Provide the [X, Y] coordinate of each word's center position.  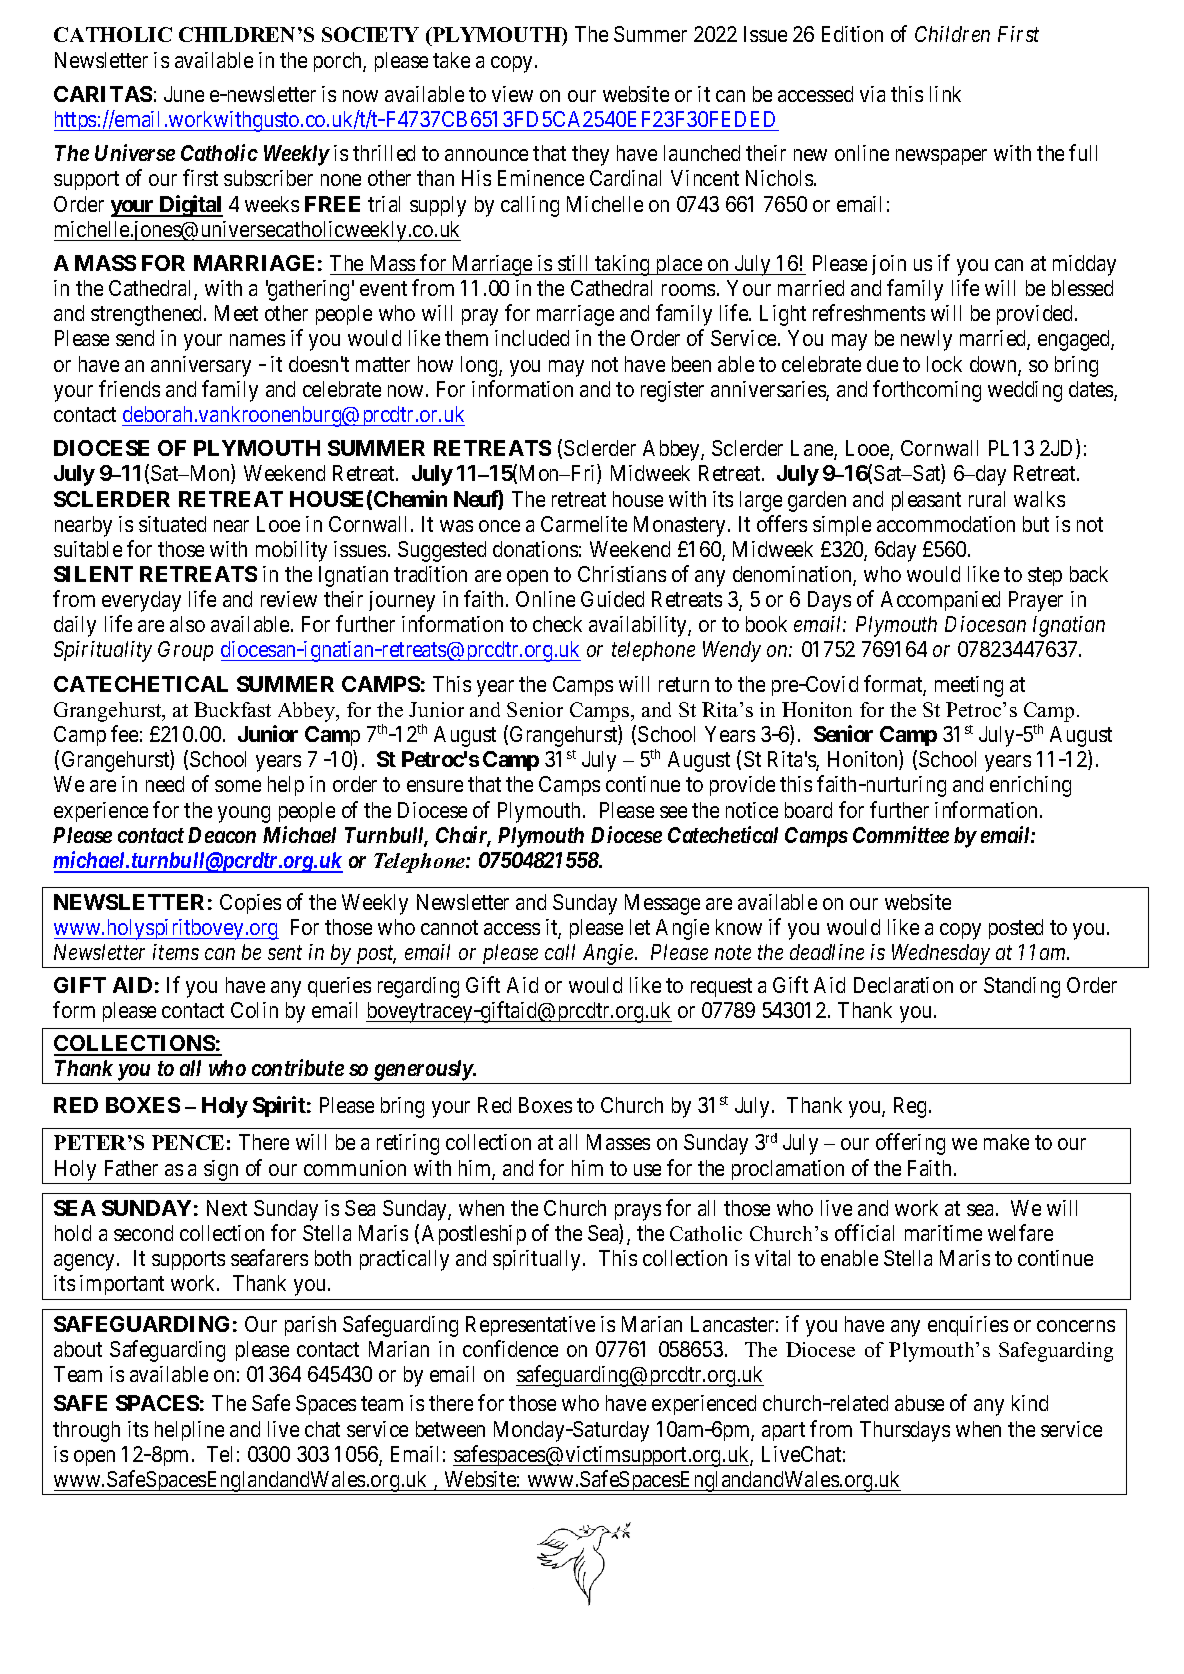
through [86, 1431]
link [945, 94]
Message [662, 904]
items [176, 952]
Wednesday [940, 956]
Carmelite [584, 524]
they [590, 155]
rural [987, 499]
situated [172, 524]
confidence [510, 1348]
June [184, 94]
